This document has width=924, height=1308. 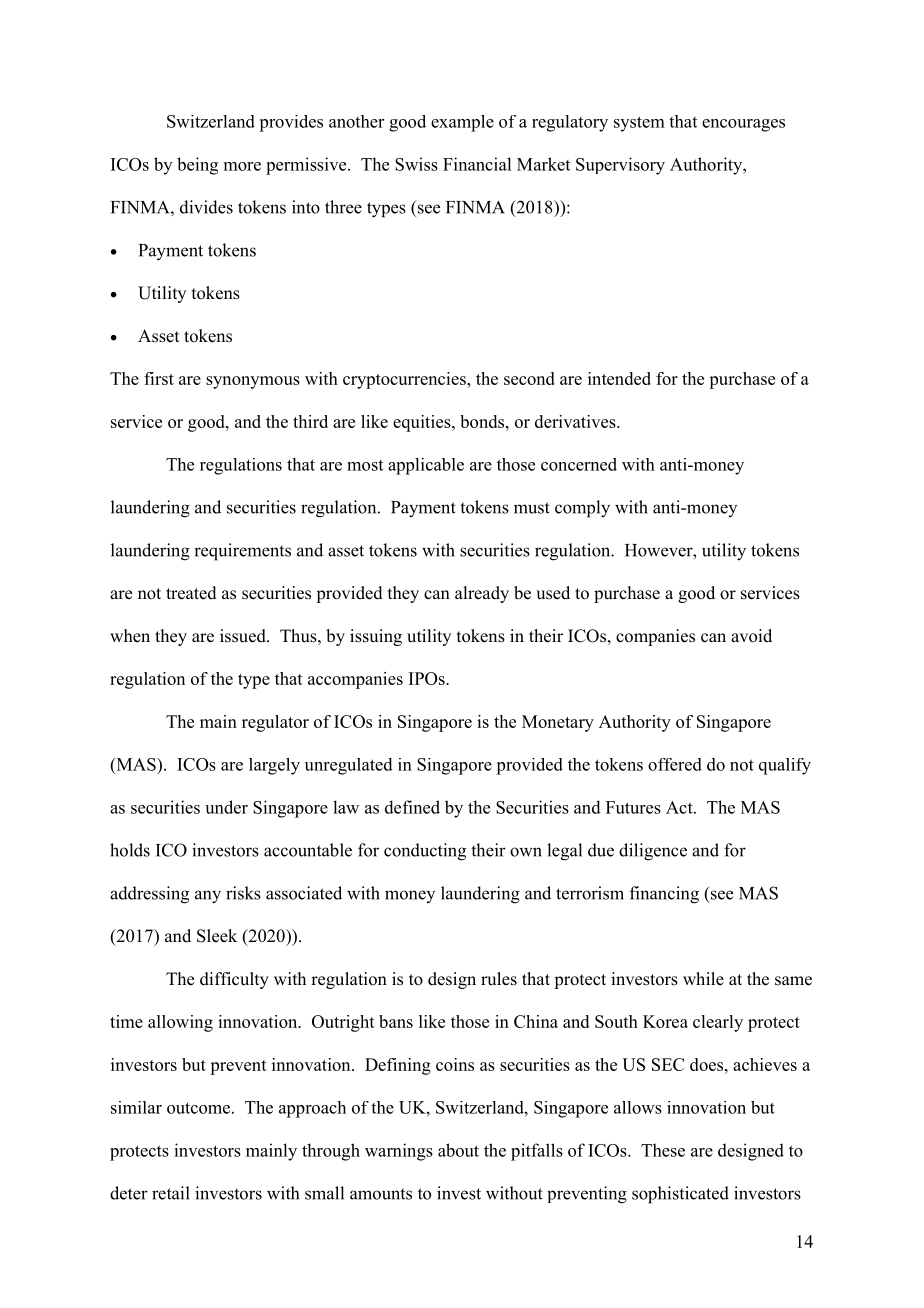 What do you see at coordinates (743, 125) in the document?
I see `encourages` at bounding box center [743, 125].
